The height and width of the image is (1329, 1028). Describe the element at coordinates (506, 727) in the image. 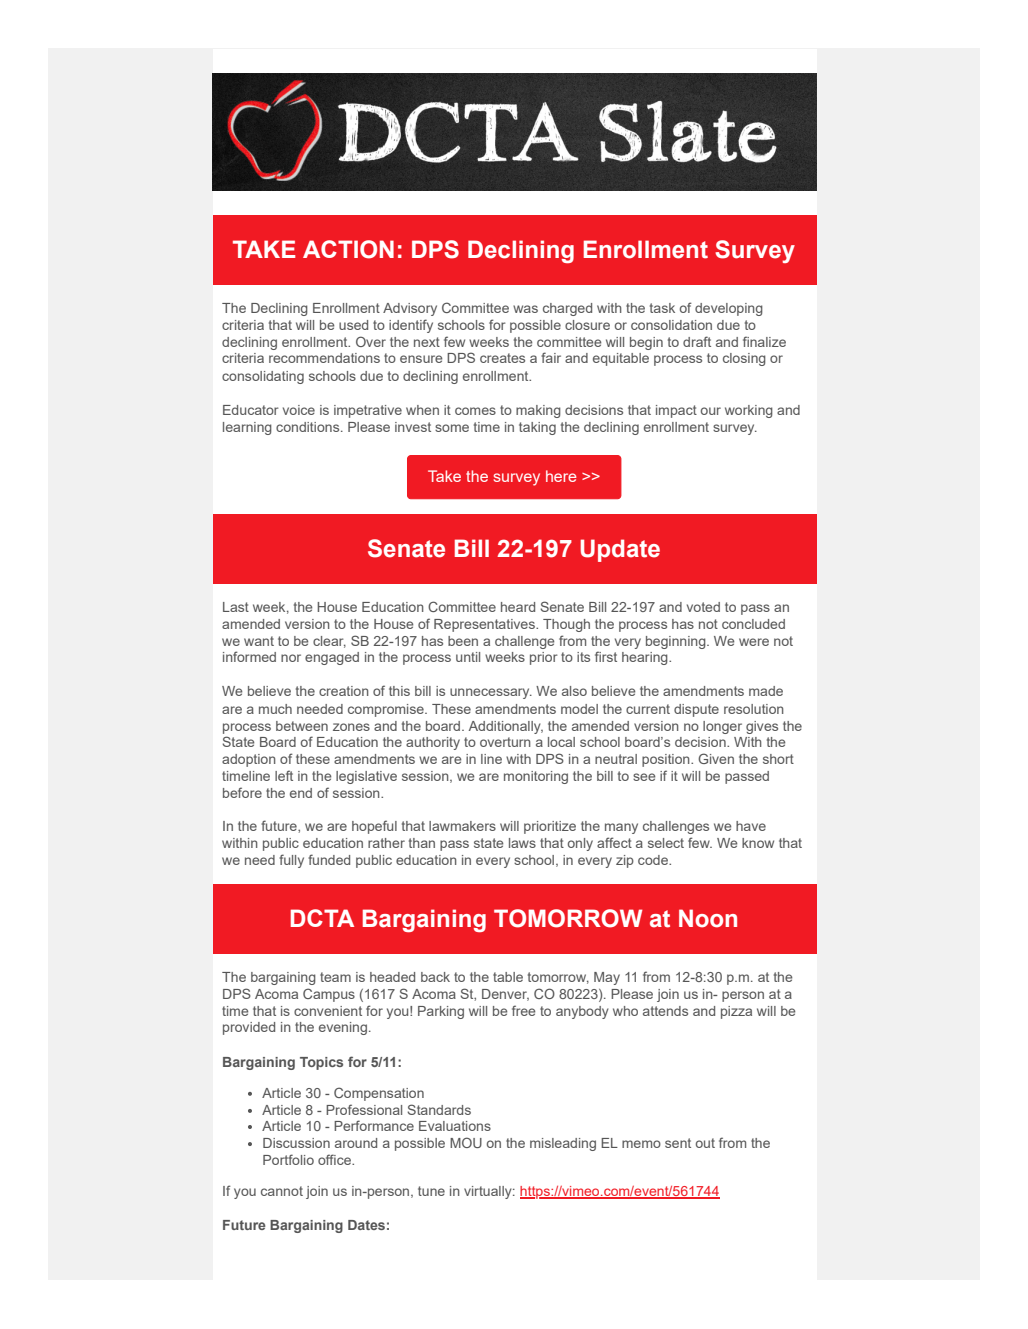

I see `Additionally` at that location.
